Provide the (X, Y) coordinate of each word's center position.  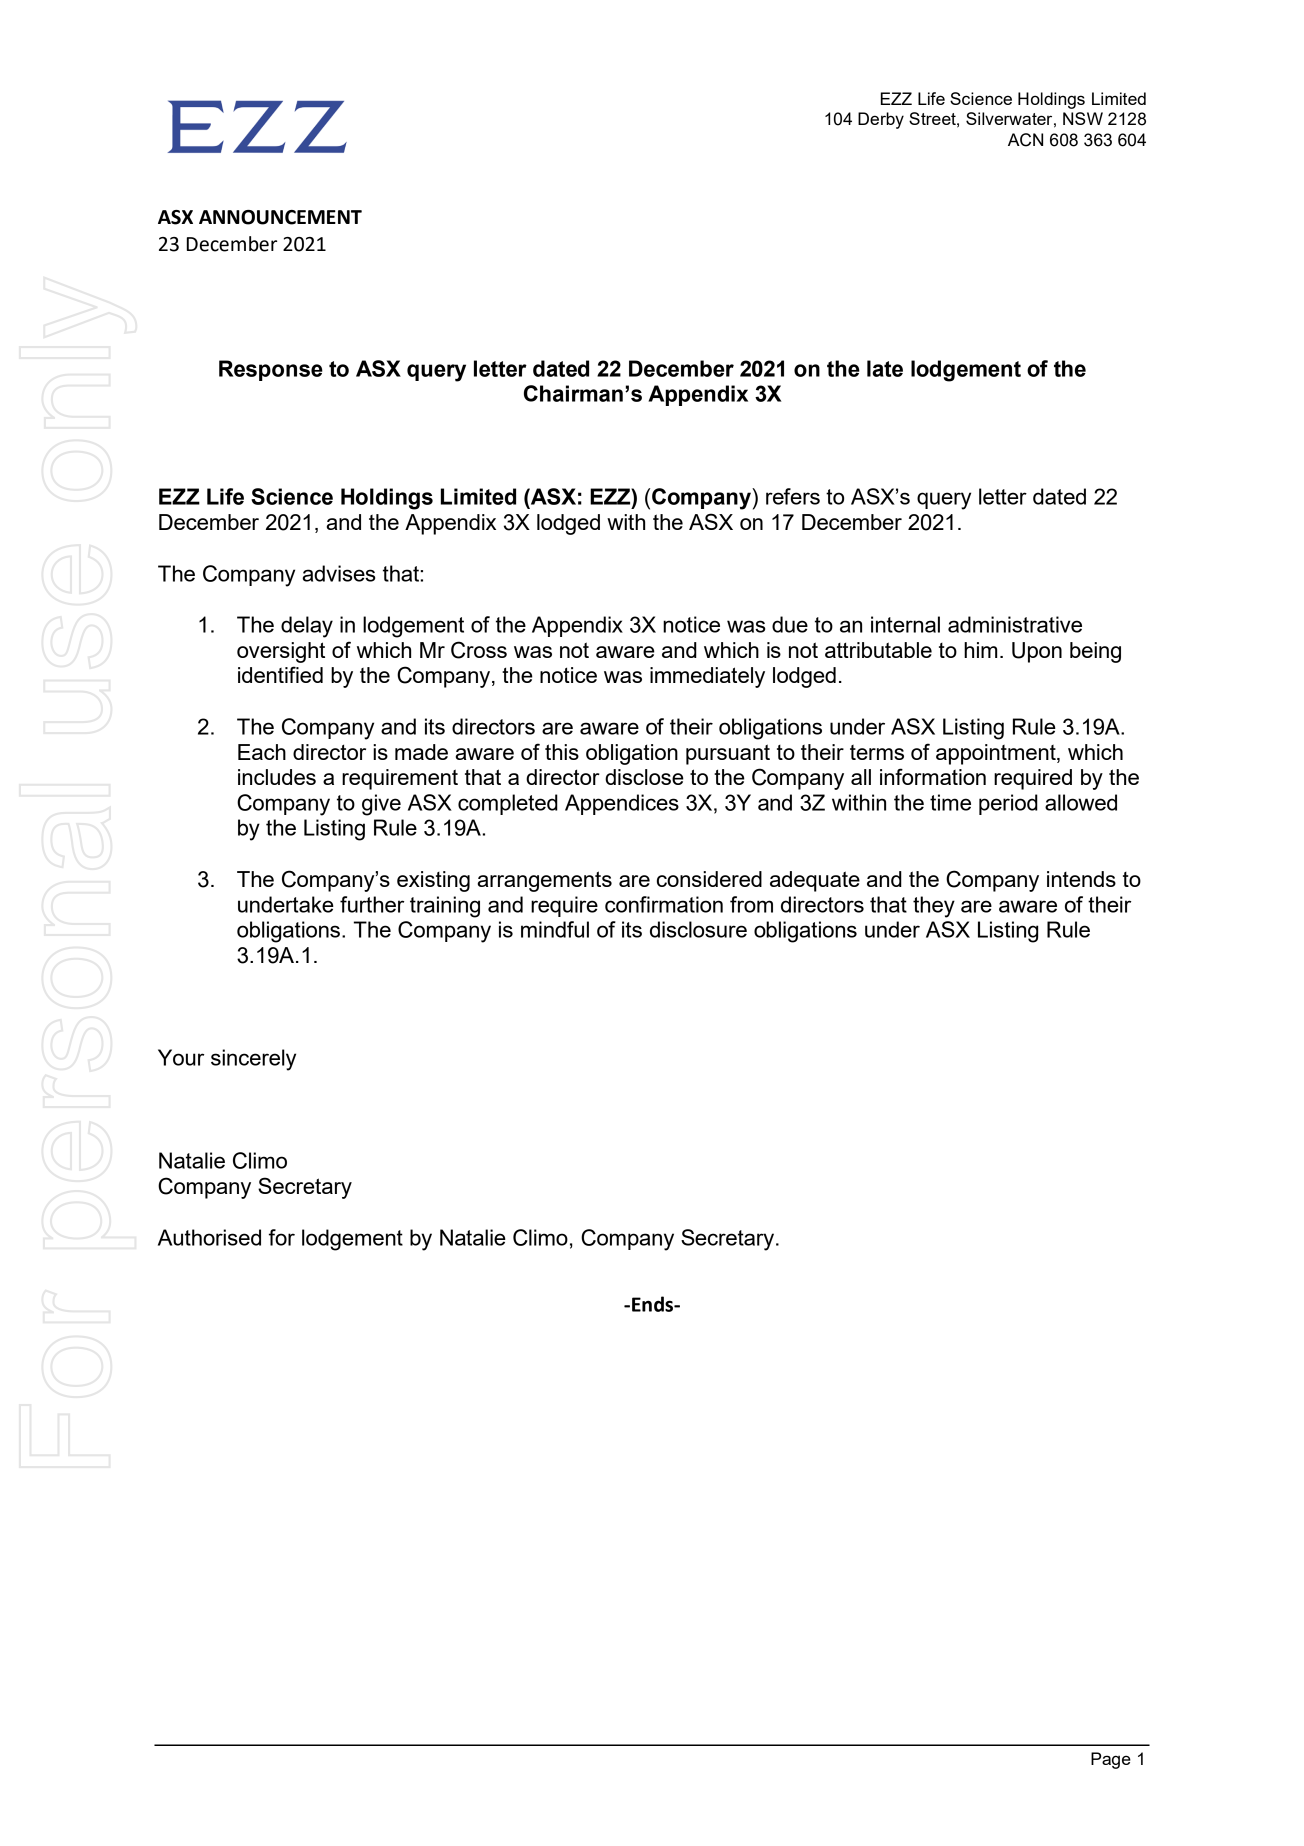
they (934, 907)
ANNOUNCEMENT (280, 217)
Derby (881, 120)
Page (1111, 1760)
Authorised (209, 1237)
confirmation (664, 904)
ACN (1025, 140)
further (372, 904)
